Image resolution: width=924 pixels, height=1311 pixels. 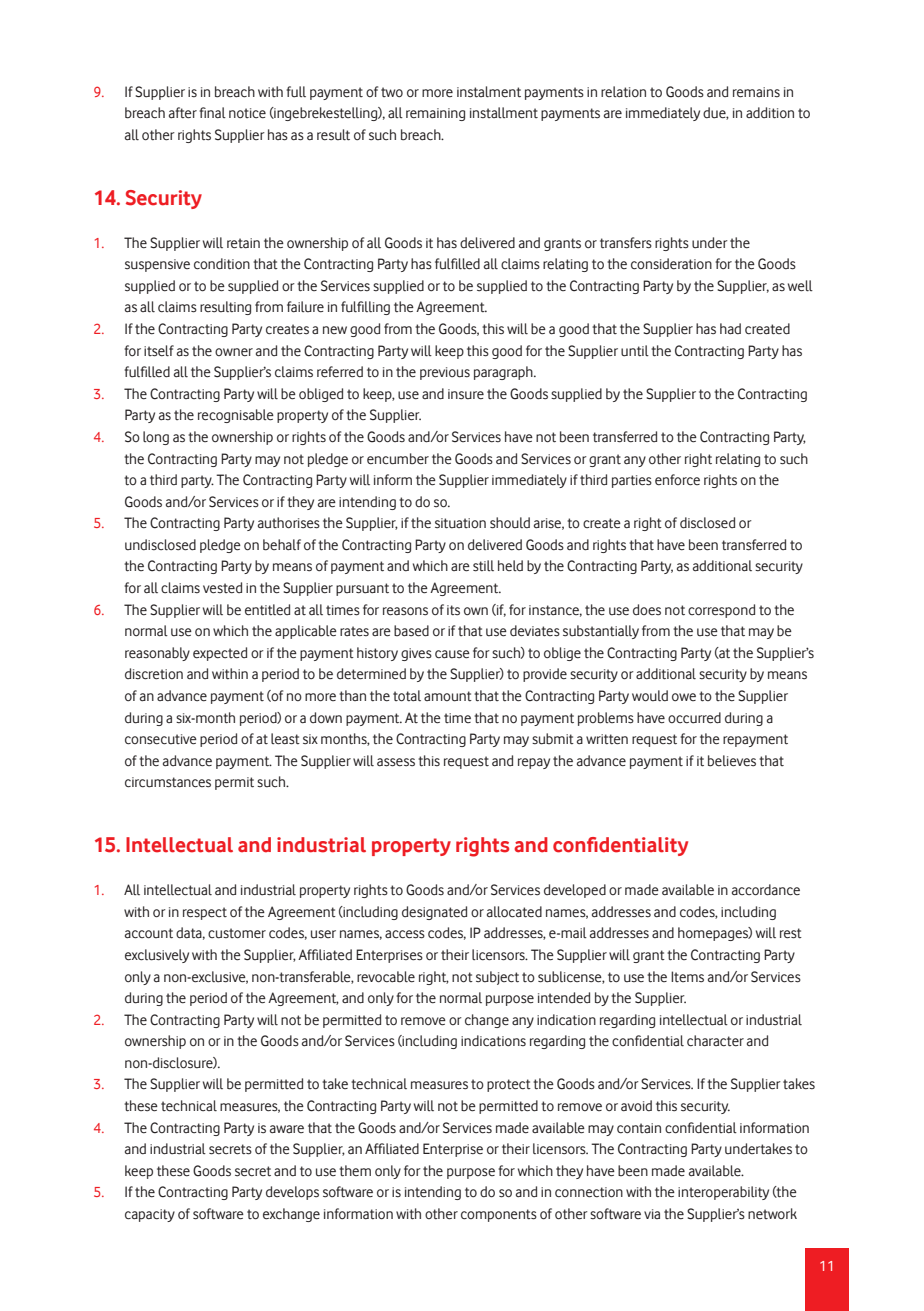 What do you see at coordinates (504, 113) in the screenshot?
I see `installment` at bounding box center [504, 113].
